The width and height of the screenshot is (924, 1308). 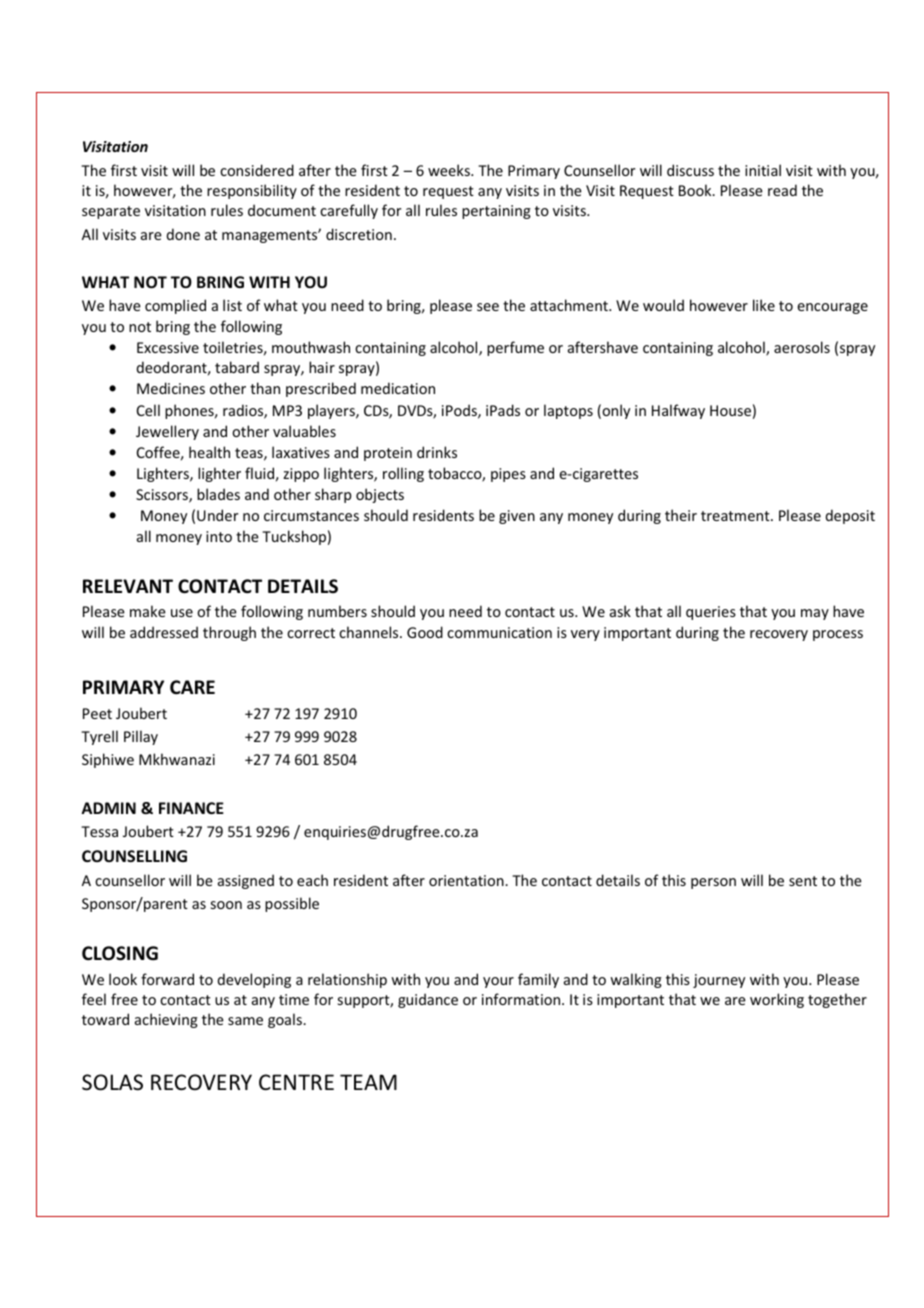 I want to click on communication, so click(x=499, y=632).
